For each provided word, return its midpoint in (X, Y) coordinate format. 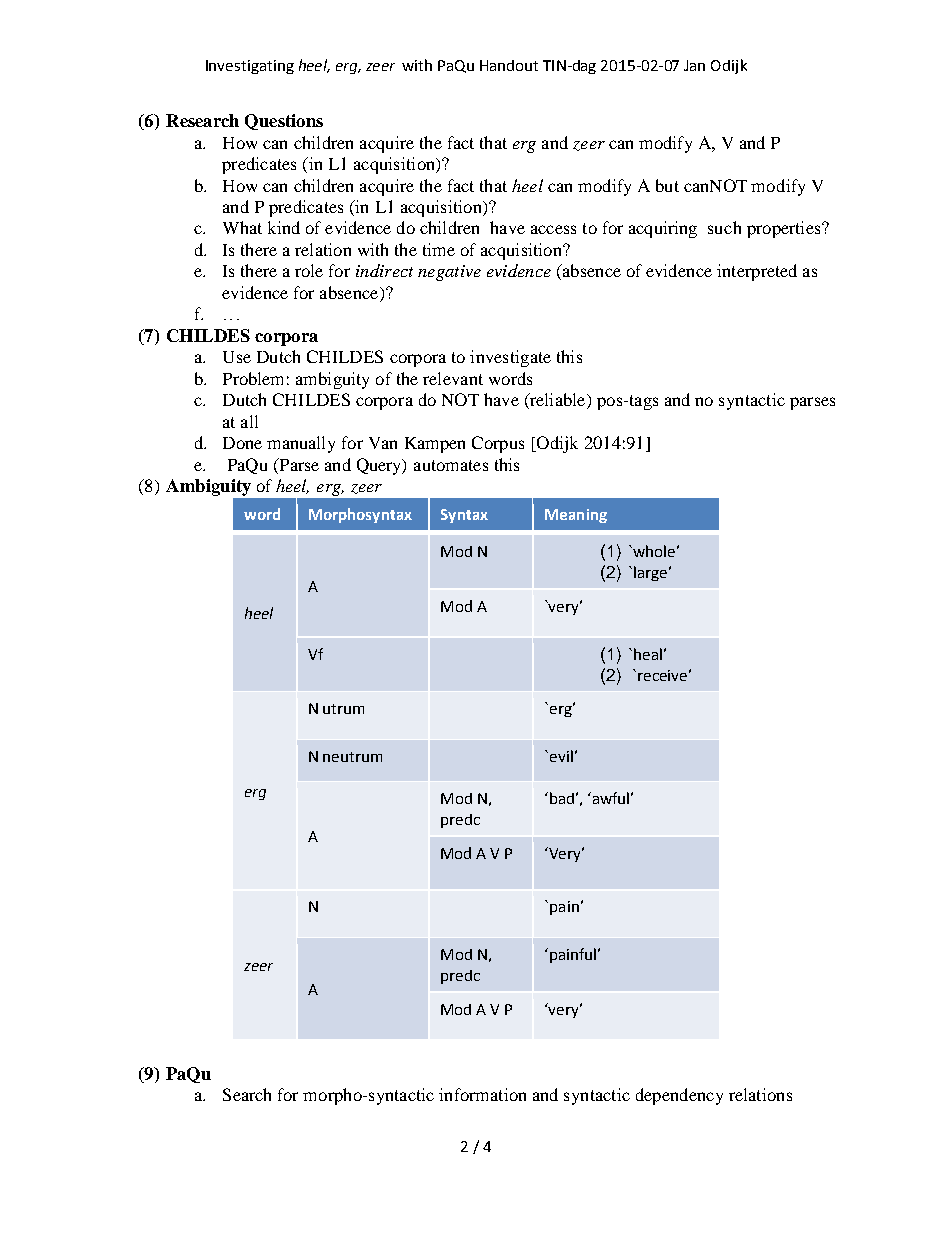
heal (648, 654)
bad (562, 798)
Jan (694, 65)
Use (237, 357)
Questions (284, 122)
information (482, 1094)
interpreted (757, 272)
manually (301, 444)
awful (609, 798)
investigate (510, 358)
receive (662, 675)
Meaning (576, 516)
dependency (679, 1096)
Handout (509, 65)
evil (561, 756)
